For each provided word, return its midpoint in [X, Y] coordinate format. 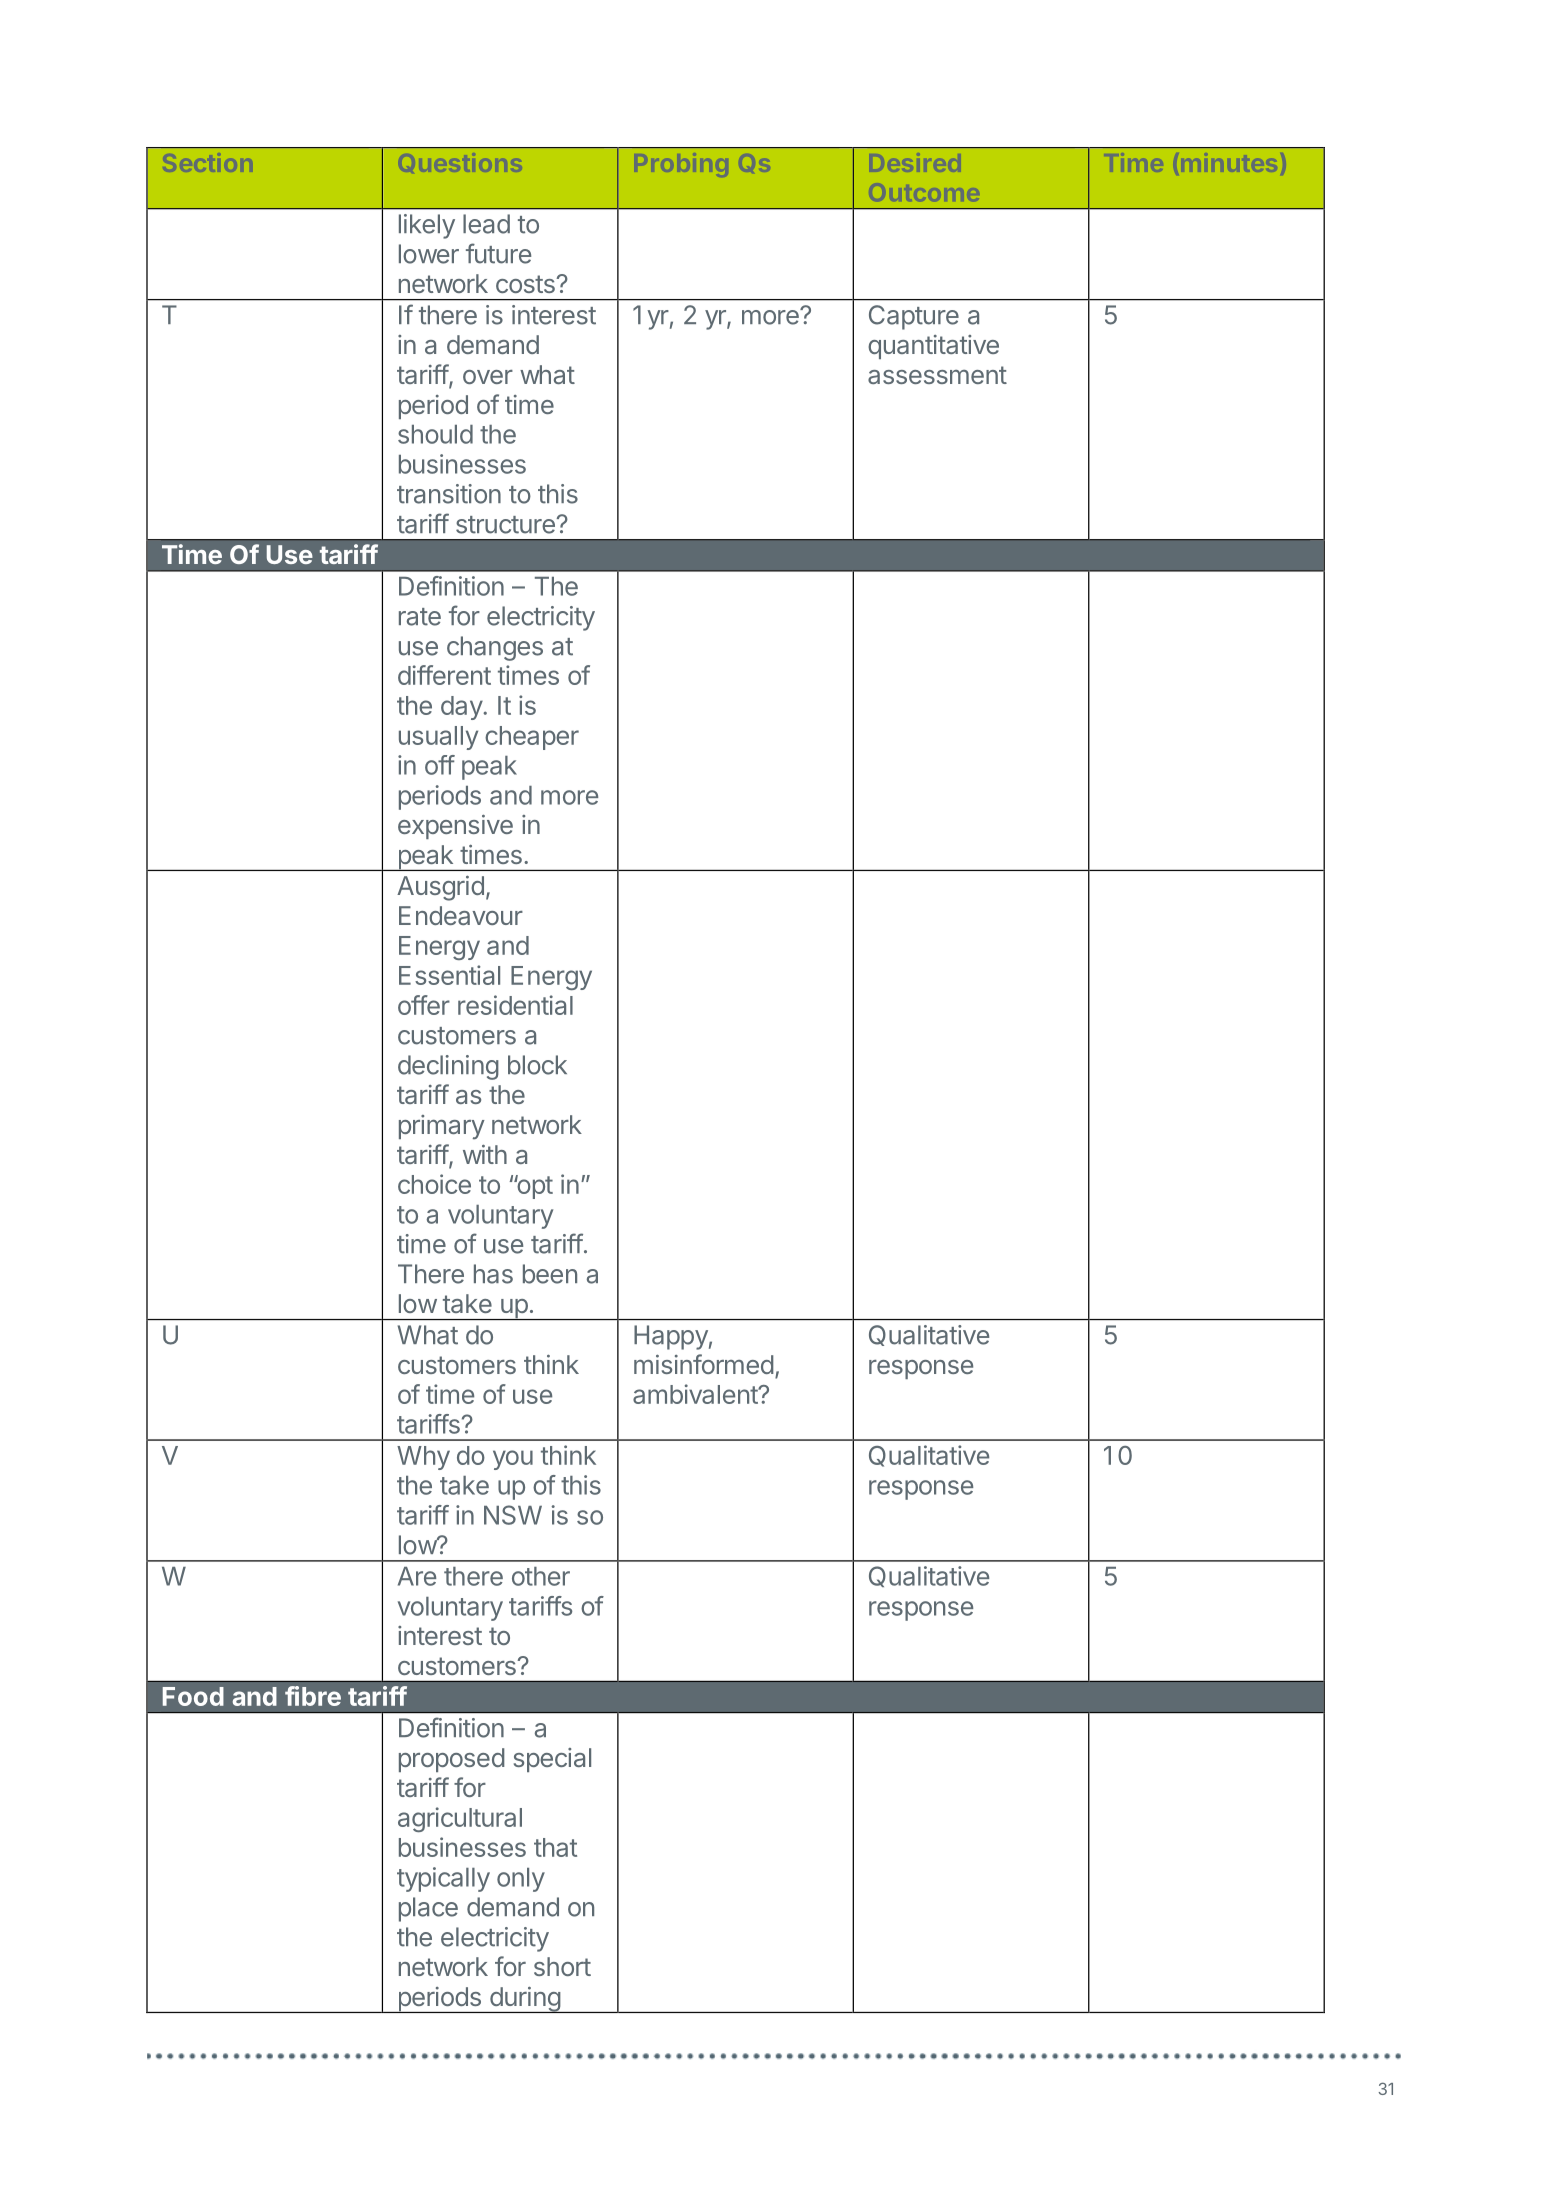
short [562, 1966]
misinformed [704, 1364]
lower [429, 254]
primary [442, 1127]
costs [526, 284]
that [555, 1847]
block [537, 1065]
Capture [914, 317]
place [428, 1909]
